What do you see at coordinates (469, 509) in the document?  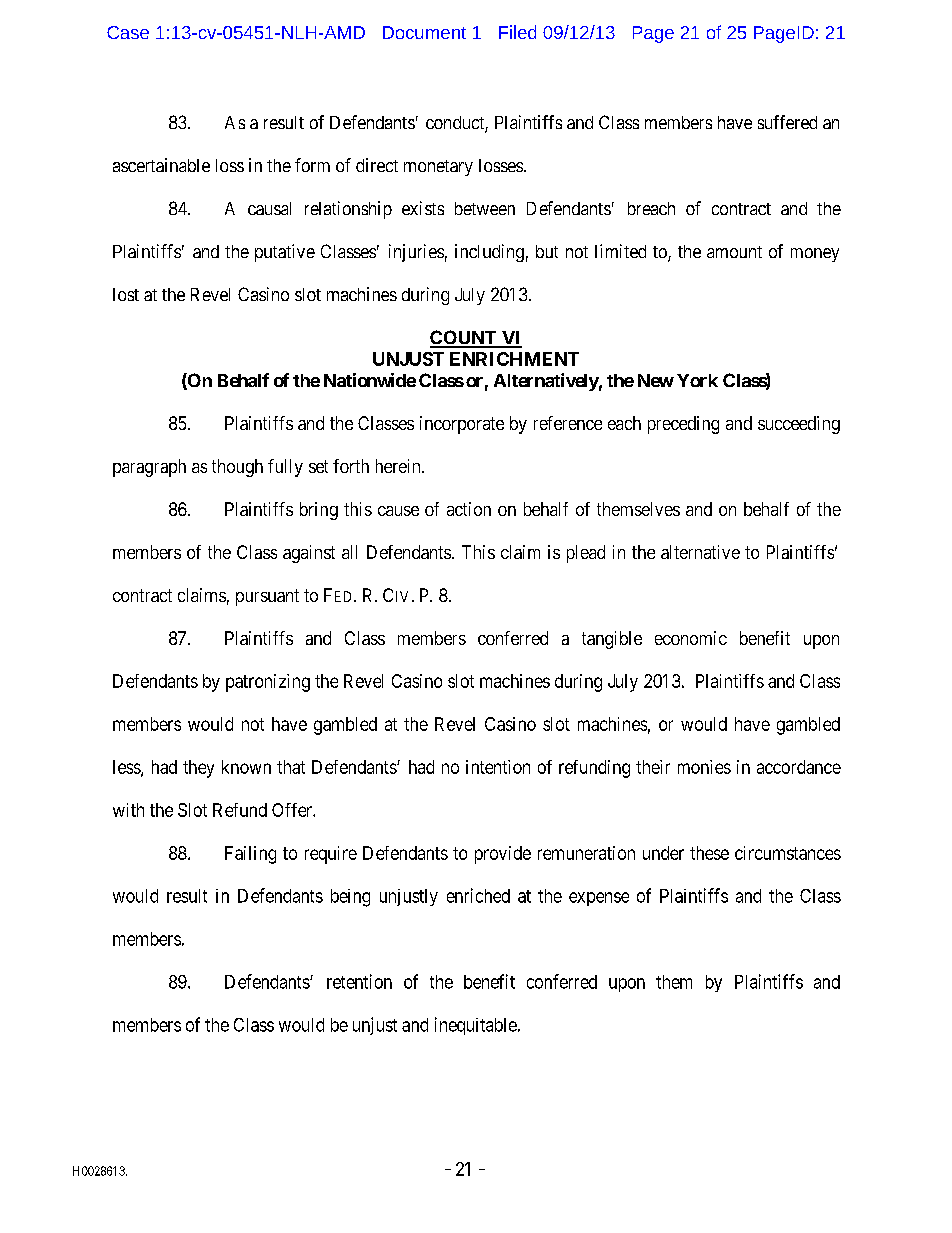 I see `action` at bounding box center [469, 509].
